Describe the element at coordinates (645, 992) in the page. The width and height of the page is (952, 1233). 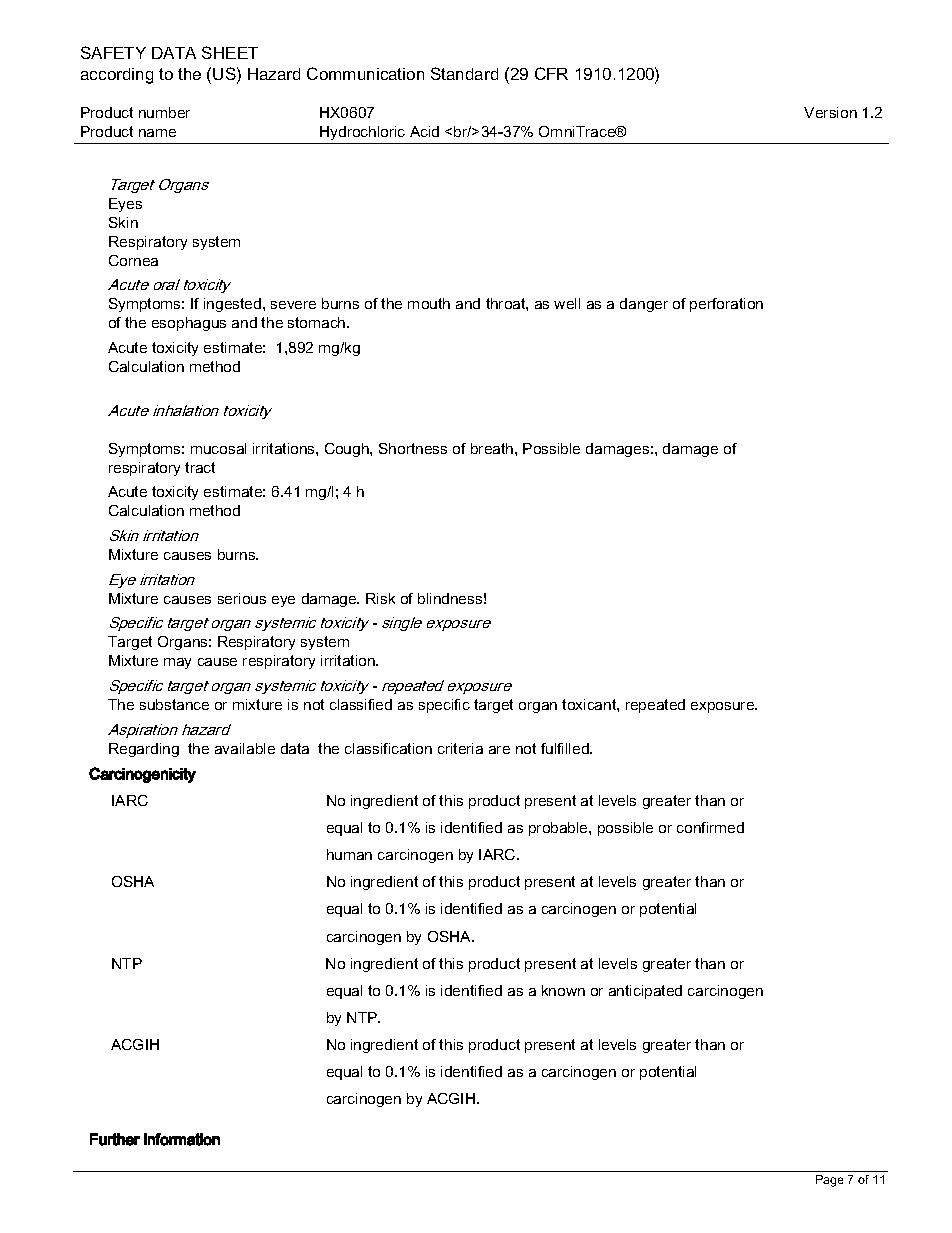
I see `anticipated` at that location.
